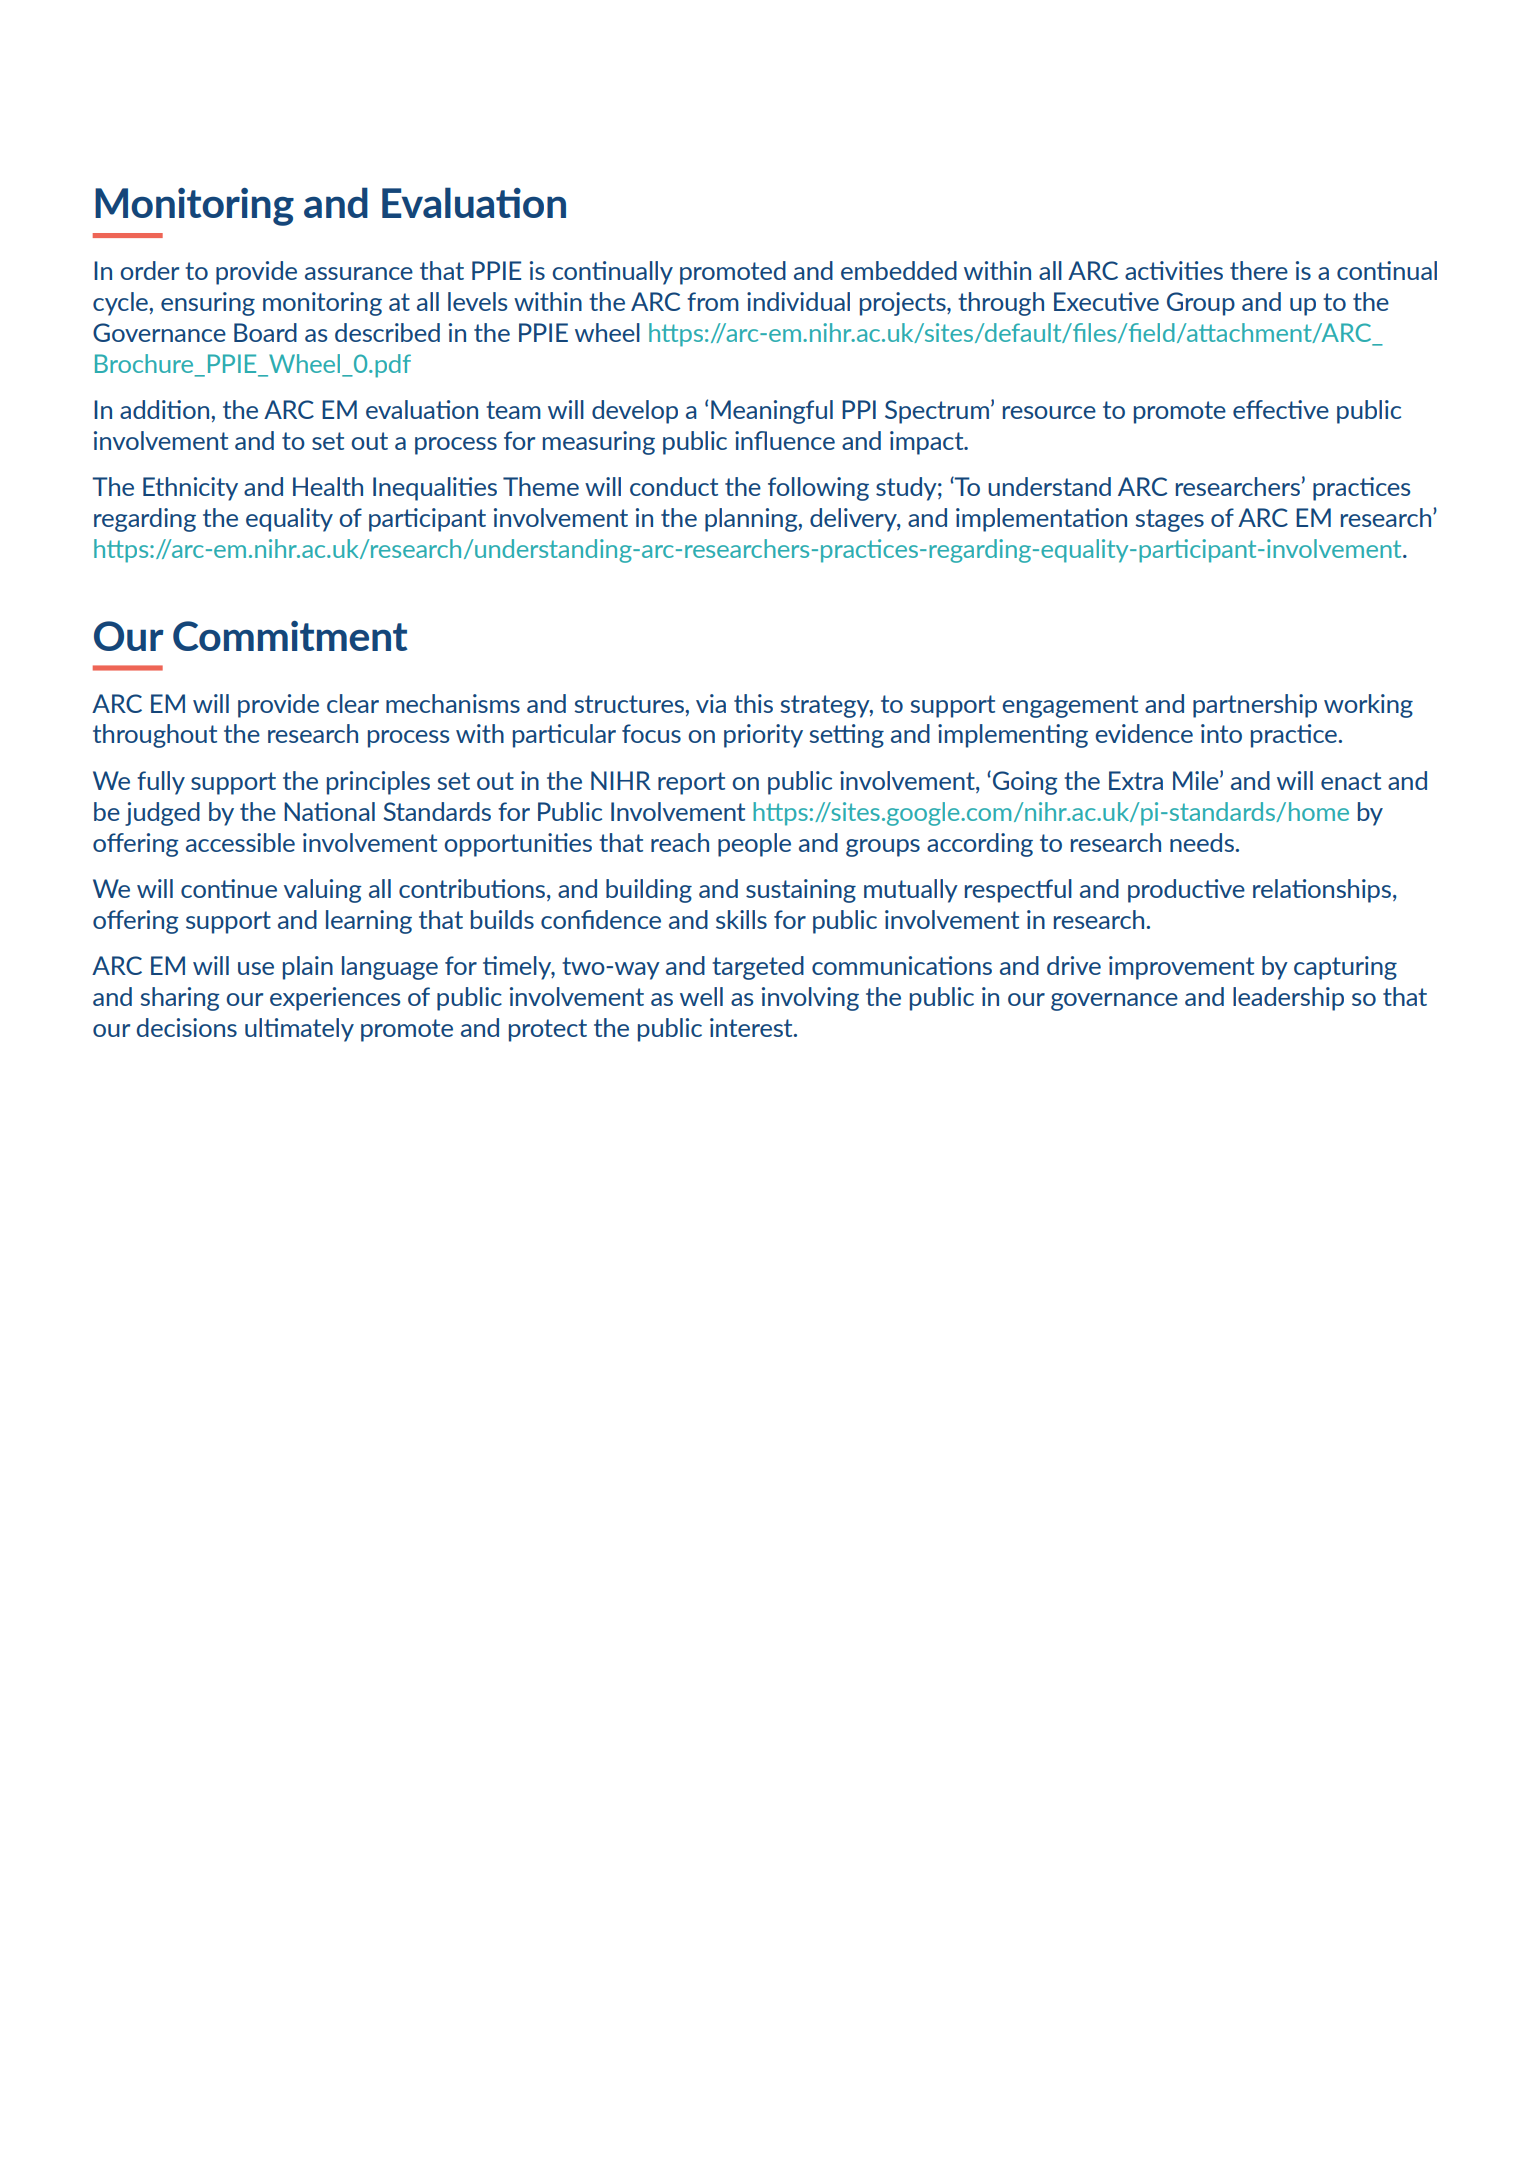 This page has width=1532, height=2167. I want to click on ensuring, so click(208, 304).
